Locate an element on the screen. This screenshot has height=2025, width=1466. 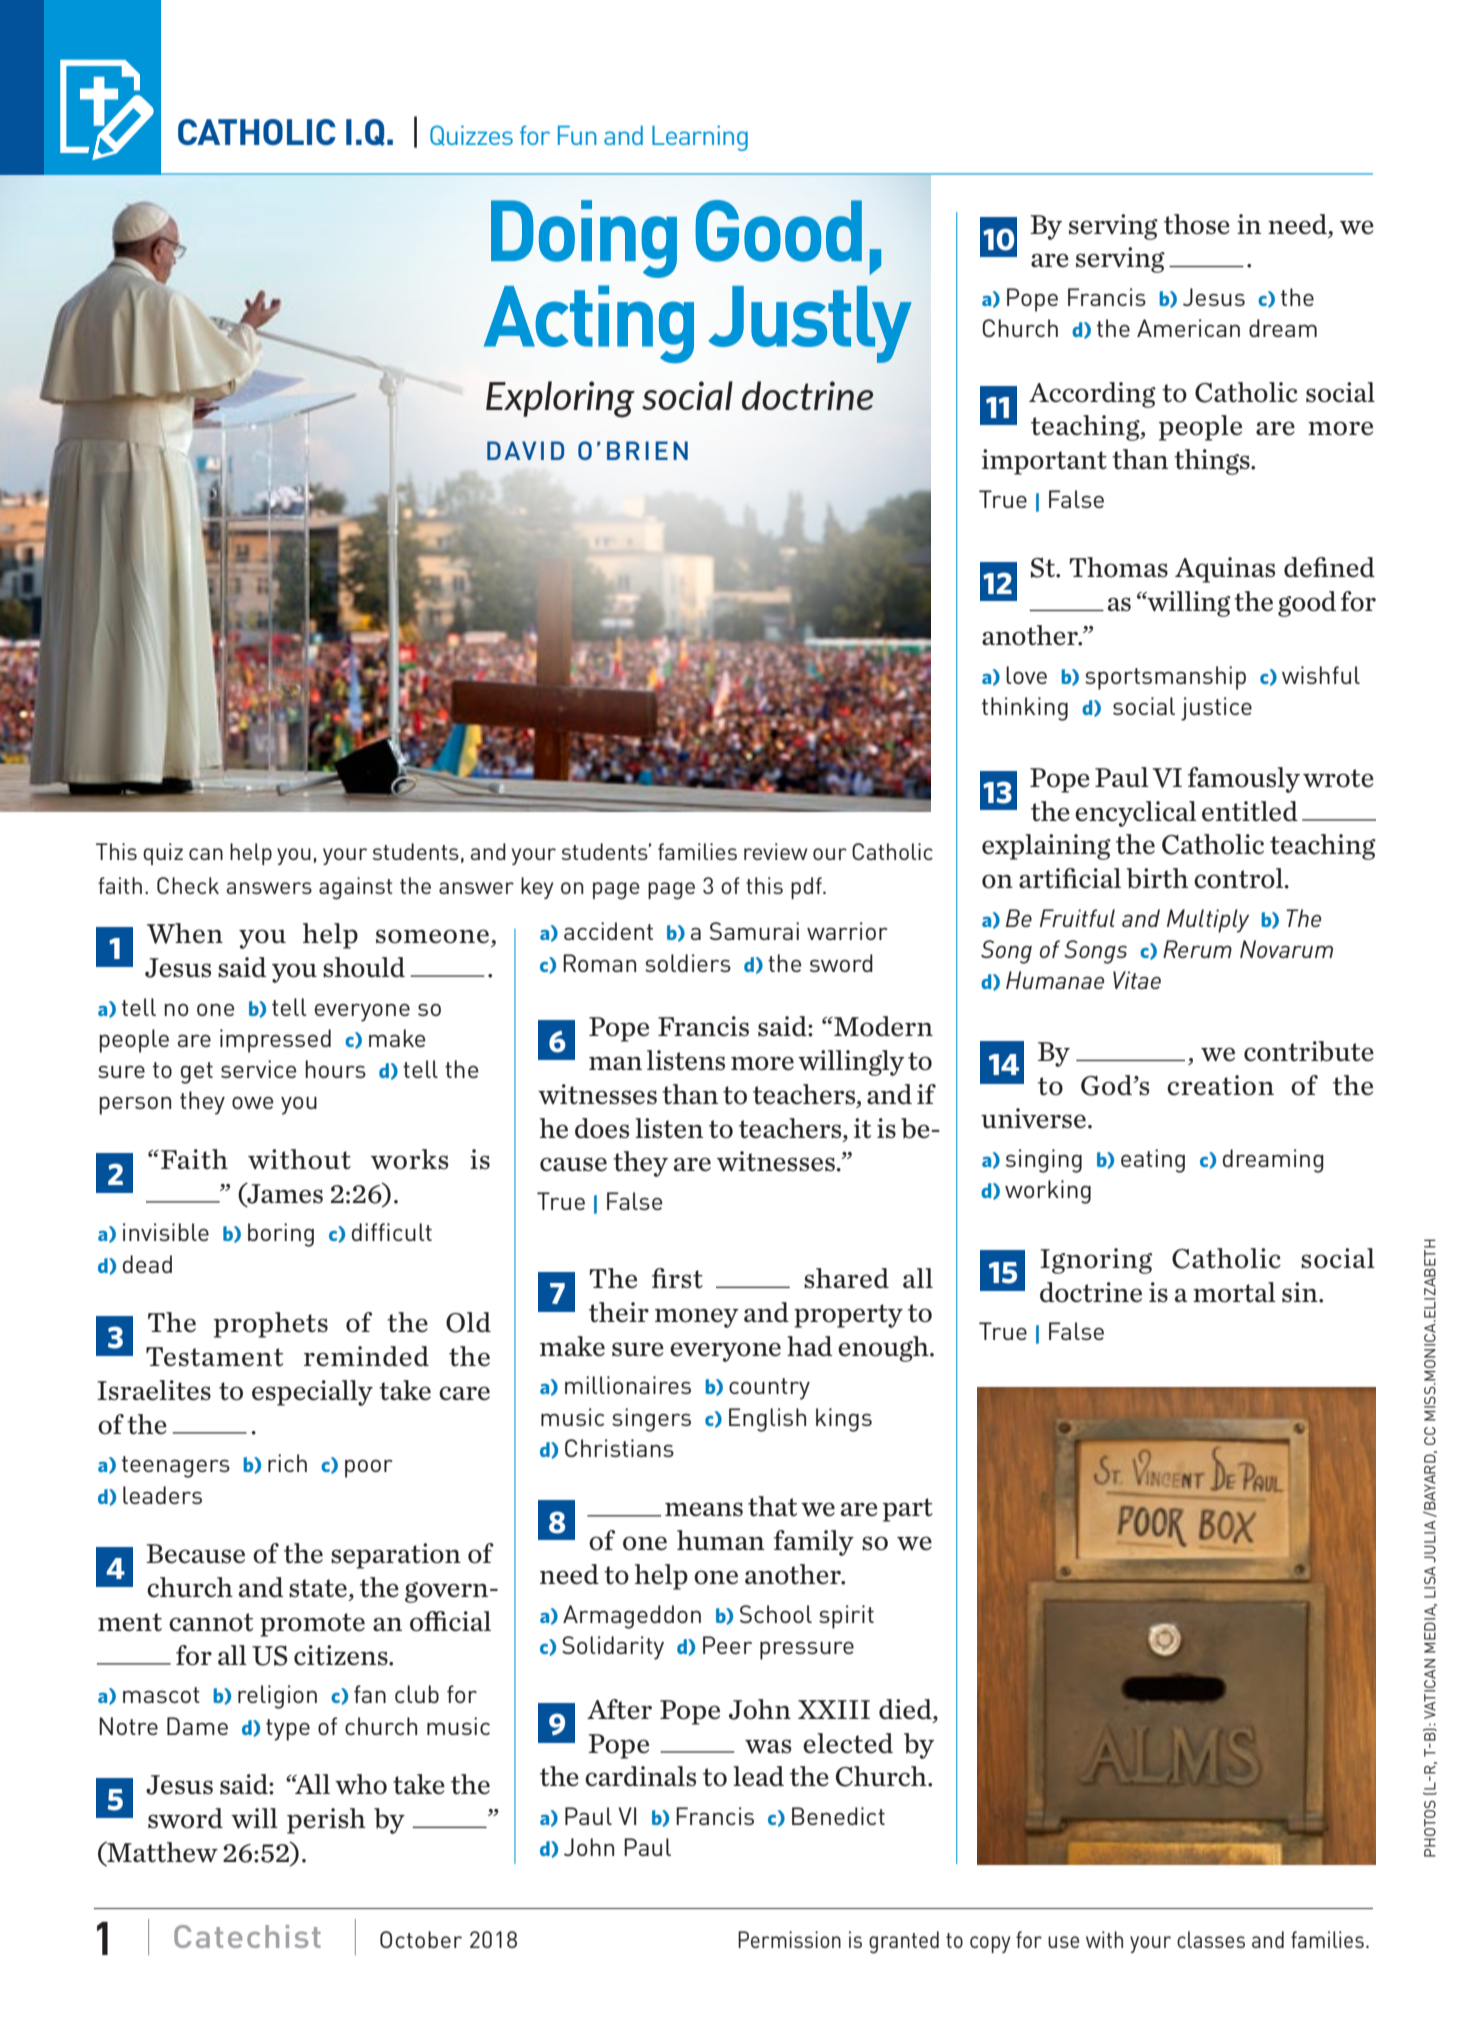
mortal is located at coordinates (1234, 1292).
